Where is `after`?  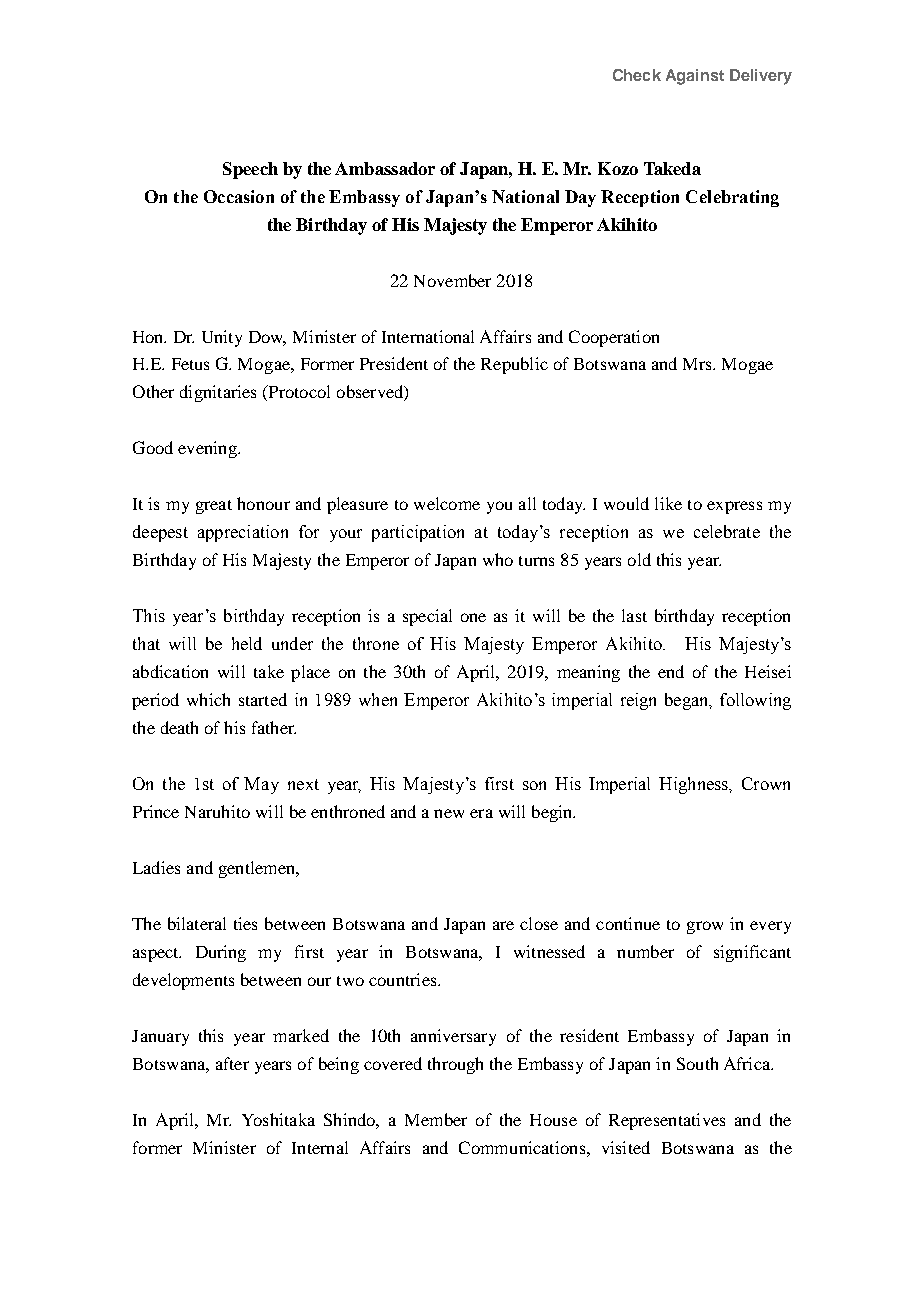 after is located at coordinates (232, 1063).
